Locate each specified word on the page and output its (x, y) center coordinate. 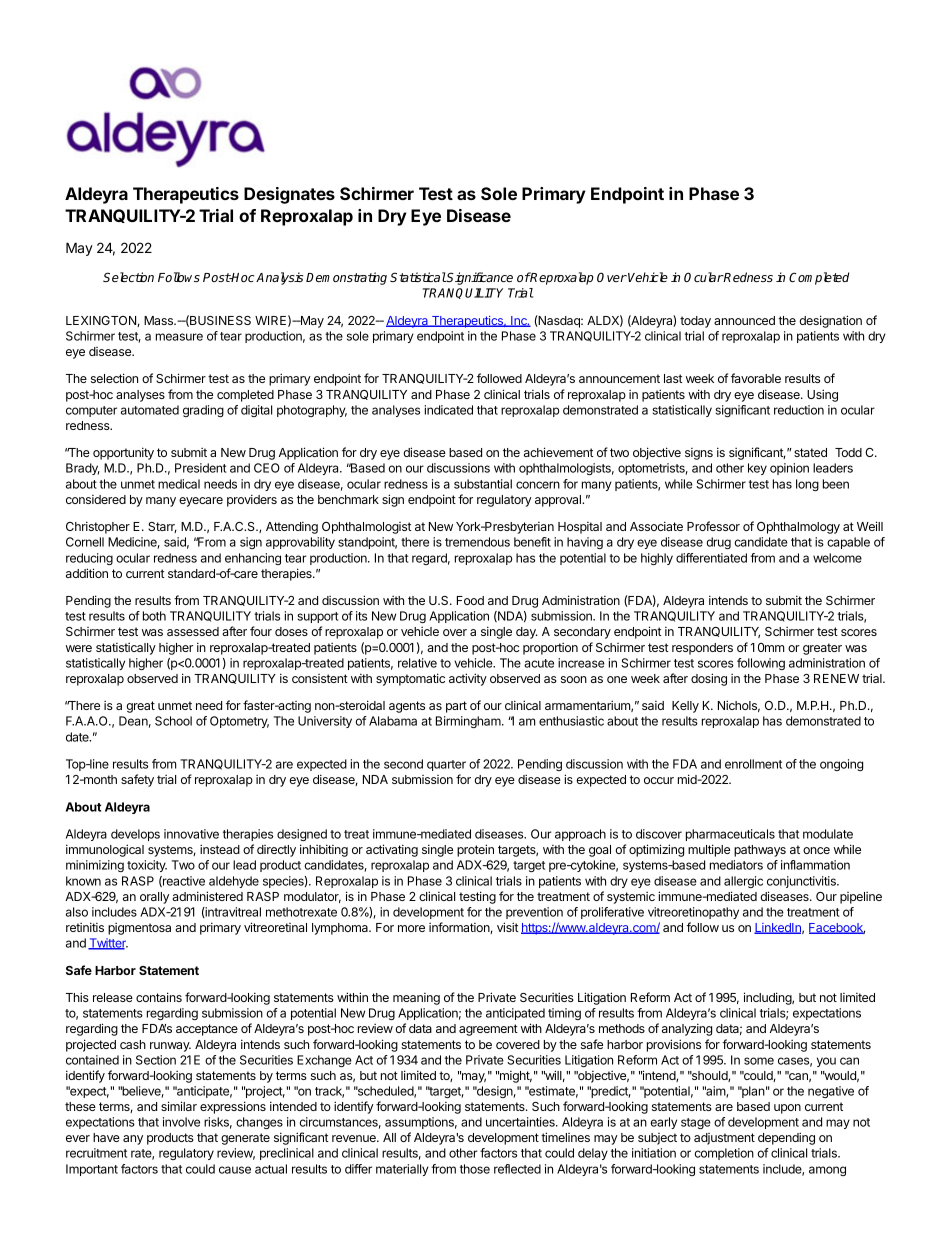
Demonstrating (346, 278)
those (475, 1169)
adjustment (724, 1139)
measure (179, 337)
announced (744, 320)
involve (181, 1122)
